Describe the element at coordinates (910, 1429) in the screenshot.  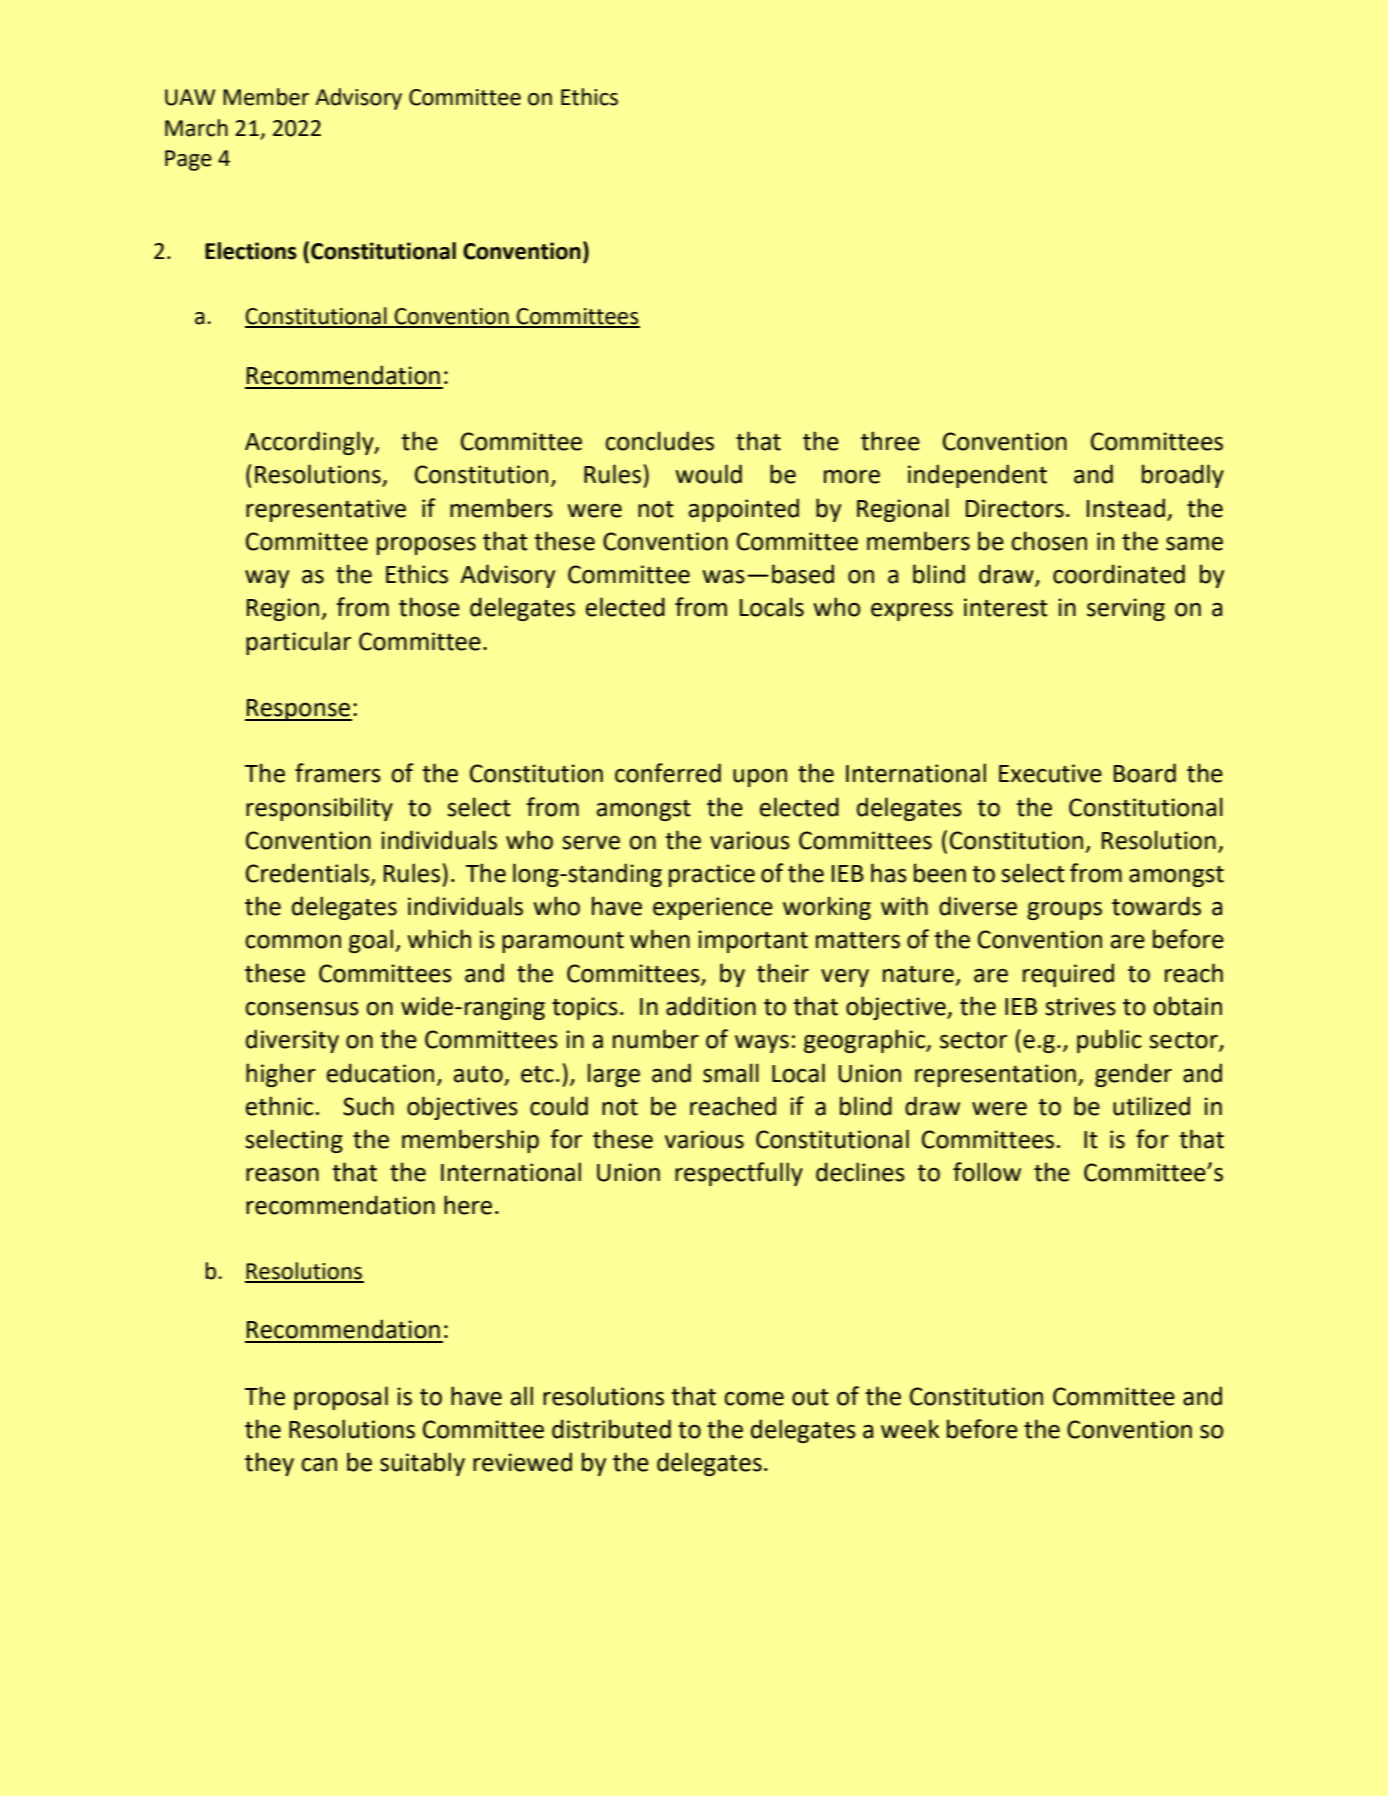
I see `week` at that location.
